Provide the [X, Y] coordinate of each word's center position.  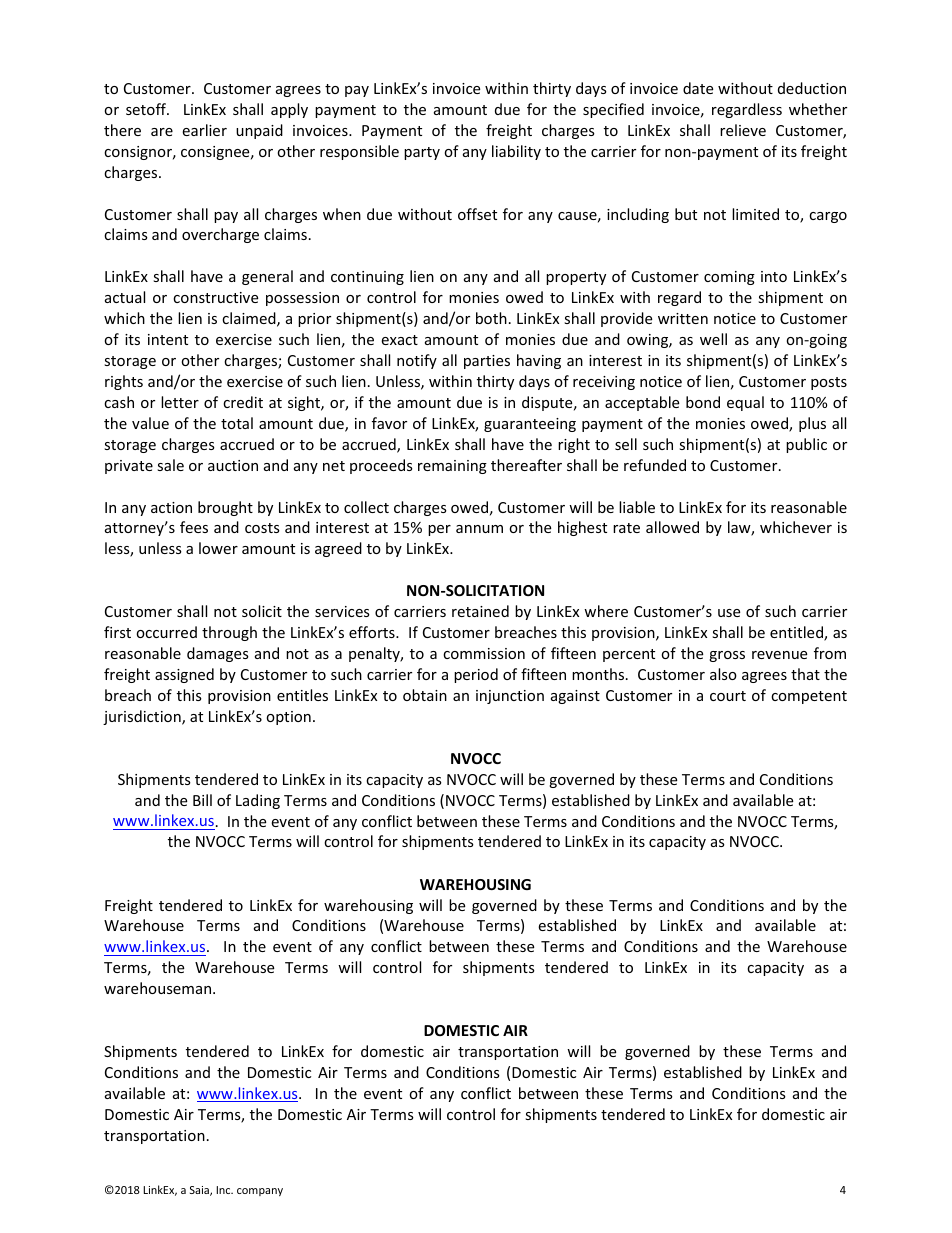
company [260, 1192]
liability [516, 152]
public [806, 445]
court [728, 696]
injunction [510, 697]
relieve [743, 130]
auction [233, 465]
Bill [202, 800]
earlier [204, 130]
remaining [452, 467]
